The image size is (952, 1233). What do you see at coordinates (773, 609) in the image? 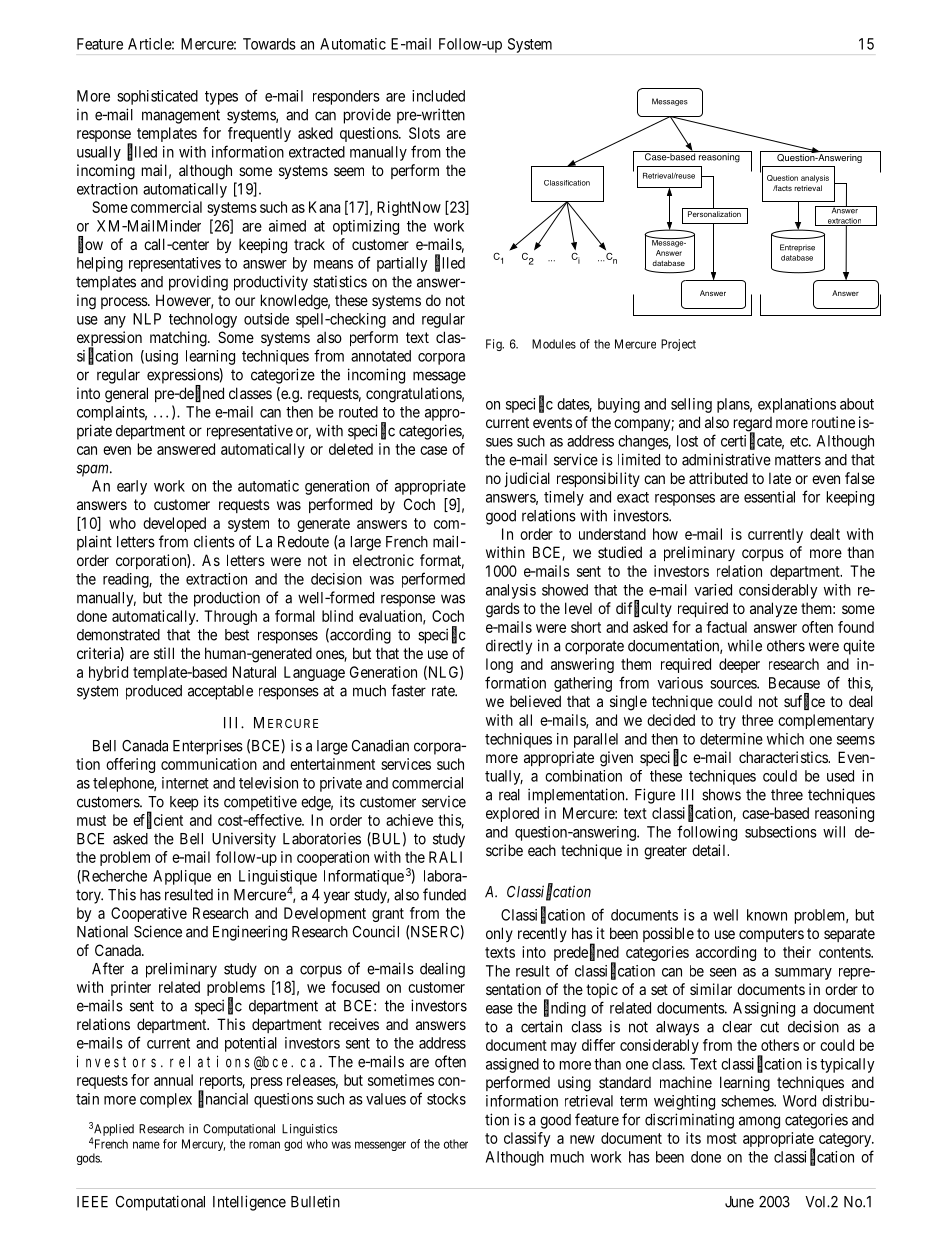
I see `analyze` at bounding box center [773, 609].
